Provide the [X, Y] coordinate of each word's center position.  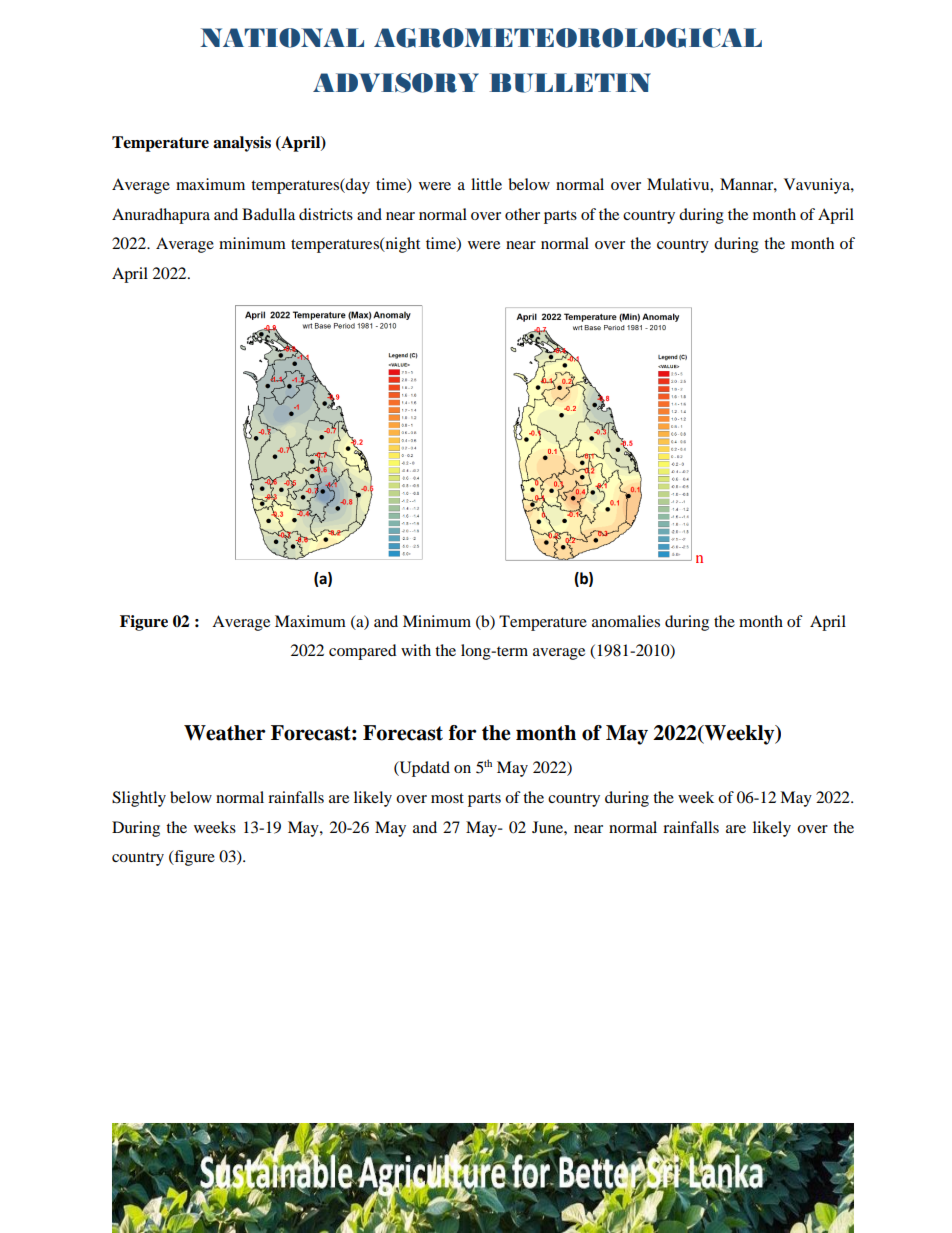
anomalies [626, 621]
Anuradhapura [161, 216]
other [522, 214]
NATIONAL [282, 38]
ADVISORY [396, 83]
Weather [225, 733]
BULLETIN [570, 83]
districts [326, 214]
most [447, 798]
